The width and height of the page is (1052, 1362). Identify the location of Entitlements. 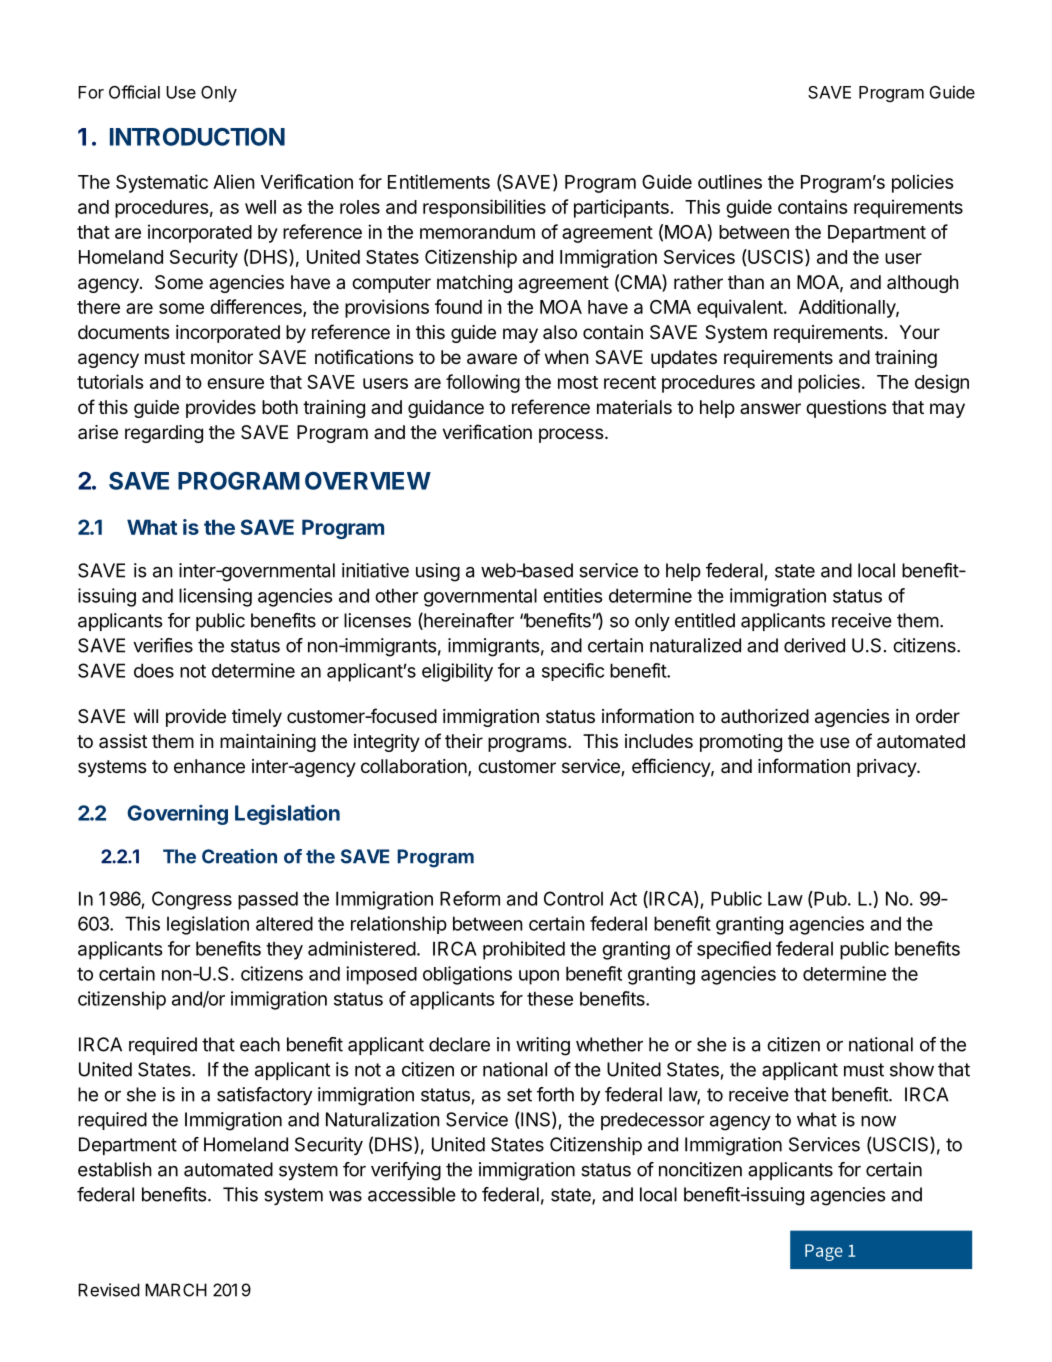
(439, 181).
